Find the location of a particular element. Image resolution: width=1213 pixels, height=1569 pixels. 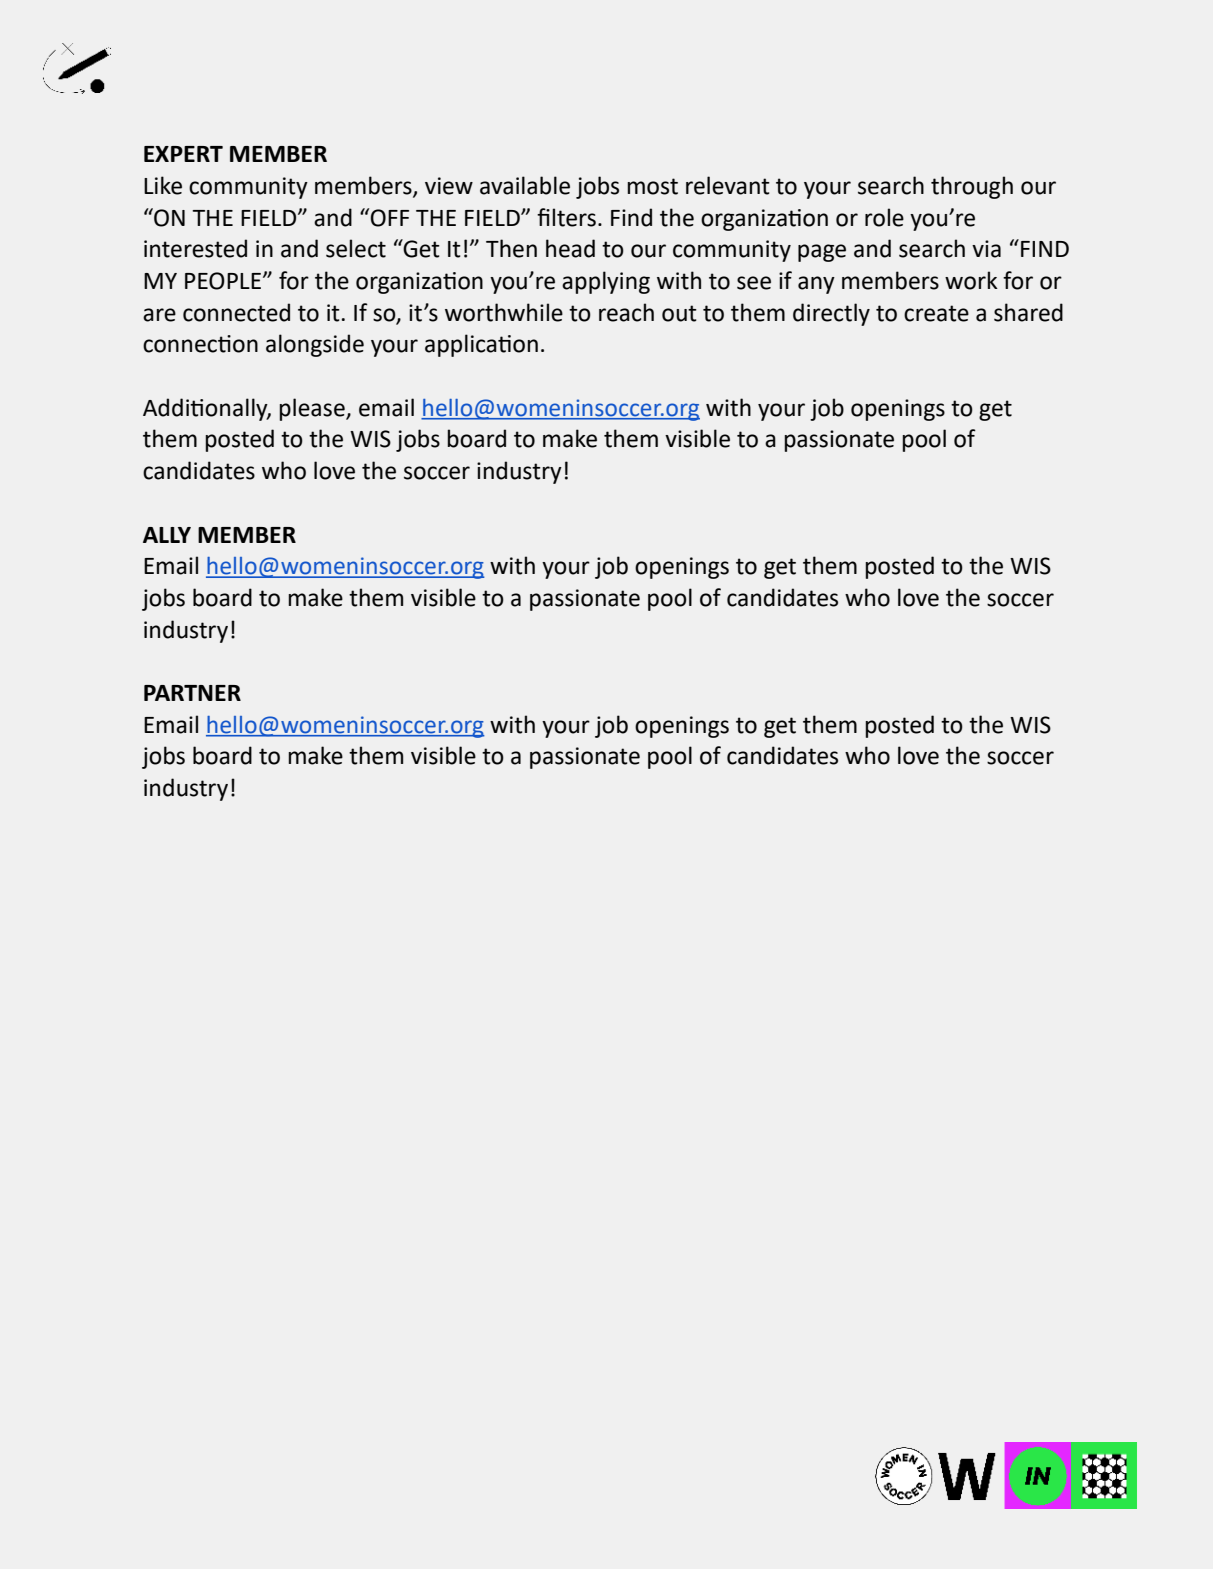

alongside is located at coordinates (315, 345).
